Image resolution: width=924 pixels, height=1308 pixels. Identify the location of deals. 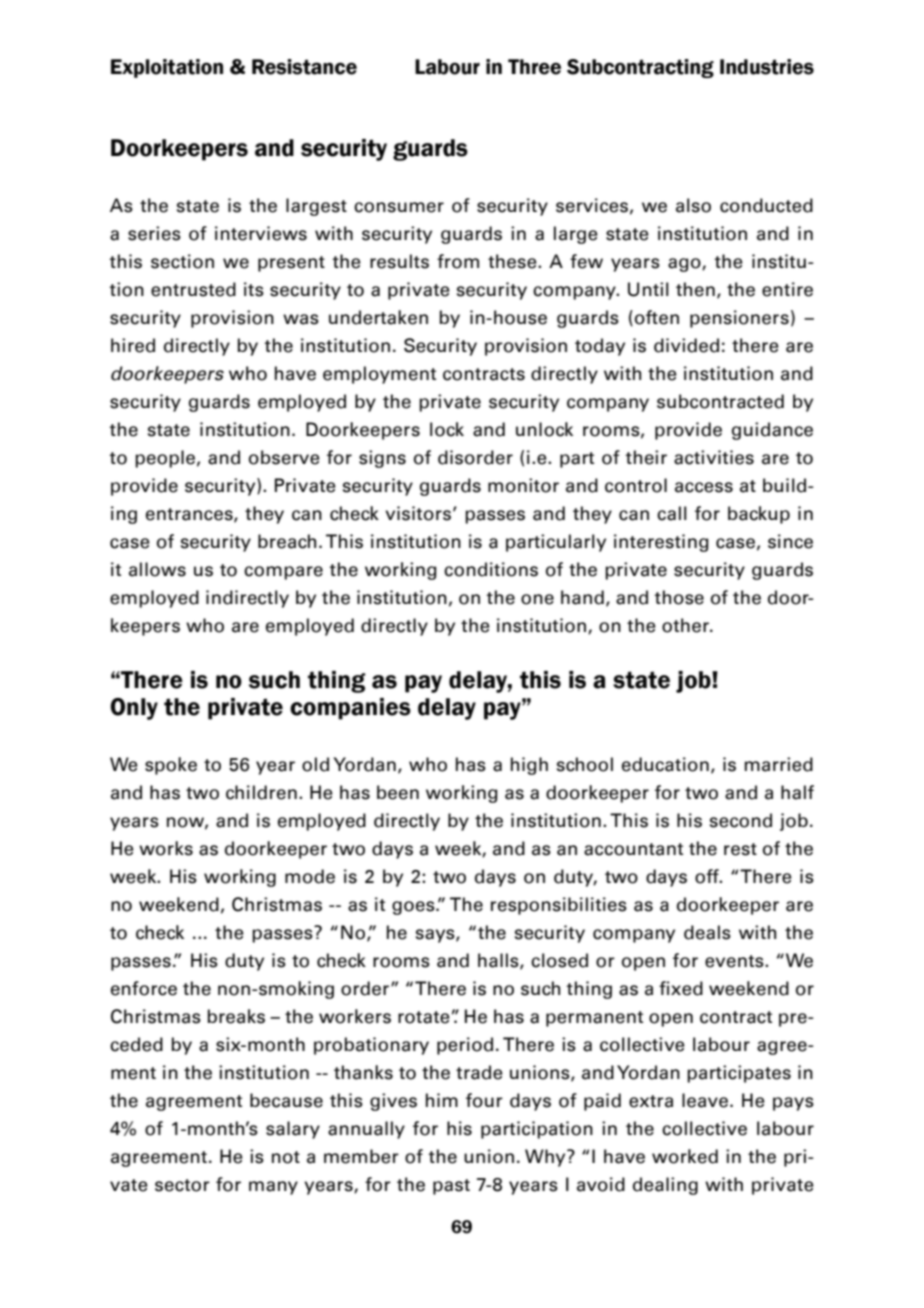
(707, 932).
